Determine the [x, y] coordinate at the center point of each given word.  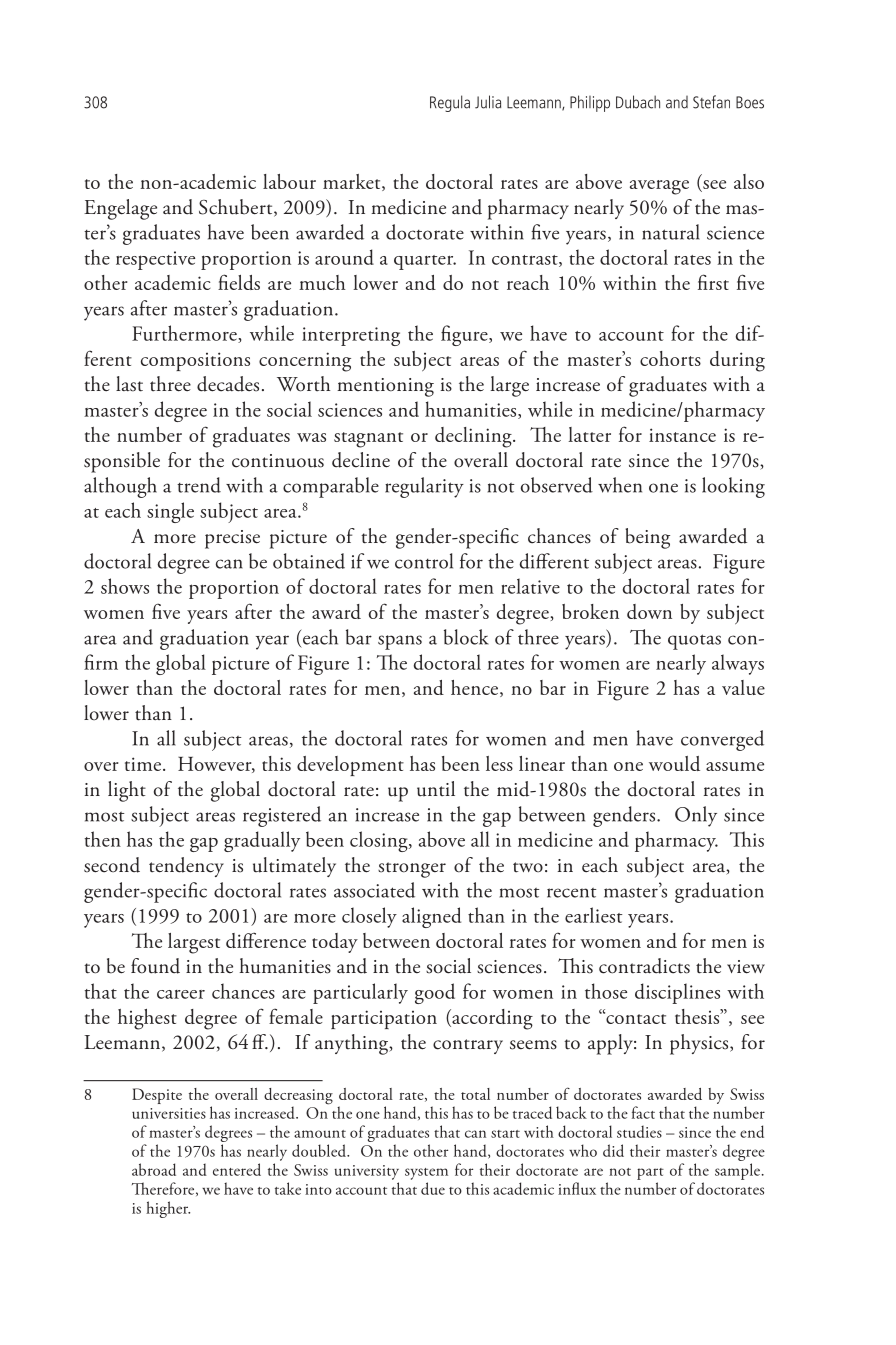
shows [125, 586]
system [426, 1174]
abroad [154, 1169]
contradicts [644, 966]
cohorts [670, 358]
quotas [694, 642]
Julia [488, 102]
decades [228, 384]
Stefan [711, 102]
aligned [431, 917]
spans [400, 642]
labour [289, 181]
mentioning [385, 387]
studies [639, 1131]
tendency [186, 867]
